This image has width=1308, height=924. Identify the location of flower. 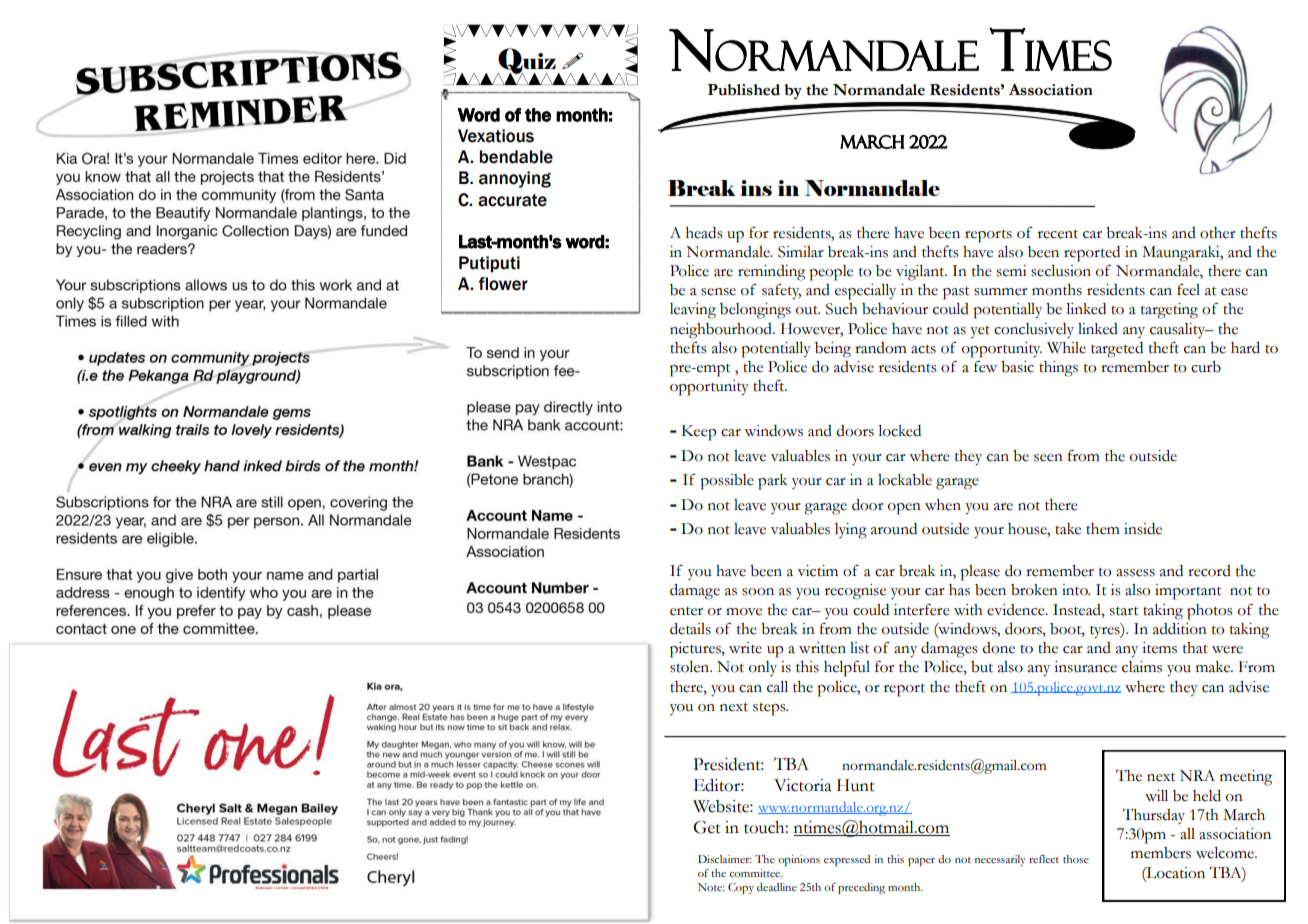
(503, 284).
